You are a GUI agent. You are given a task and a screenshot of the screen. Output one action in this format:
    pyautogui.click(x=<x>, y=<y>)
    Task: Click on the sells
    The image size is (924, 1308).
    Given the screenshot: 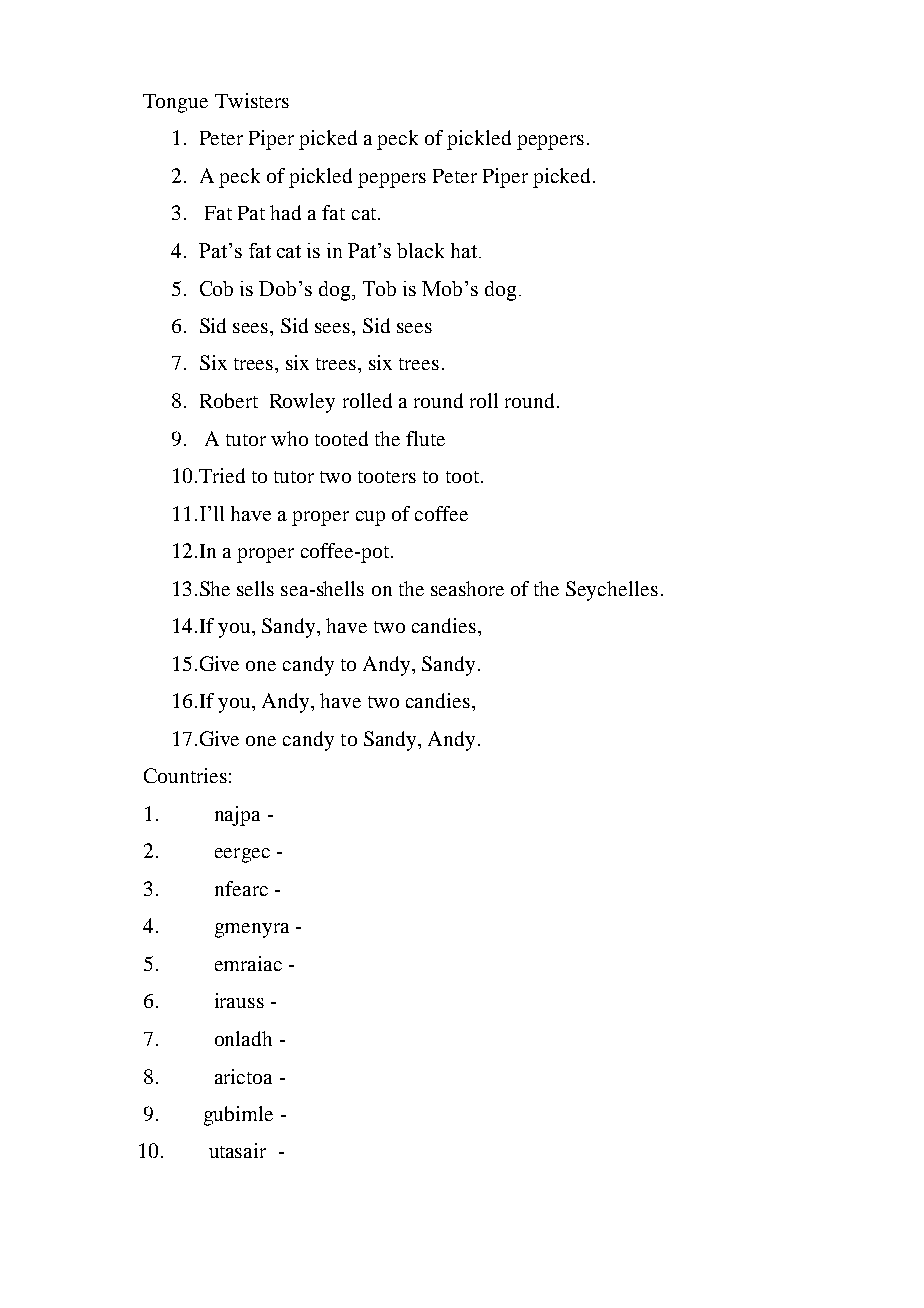 What is the action you would take?
    pyautogui.click(x=255, y=588)
